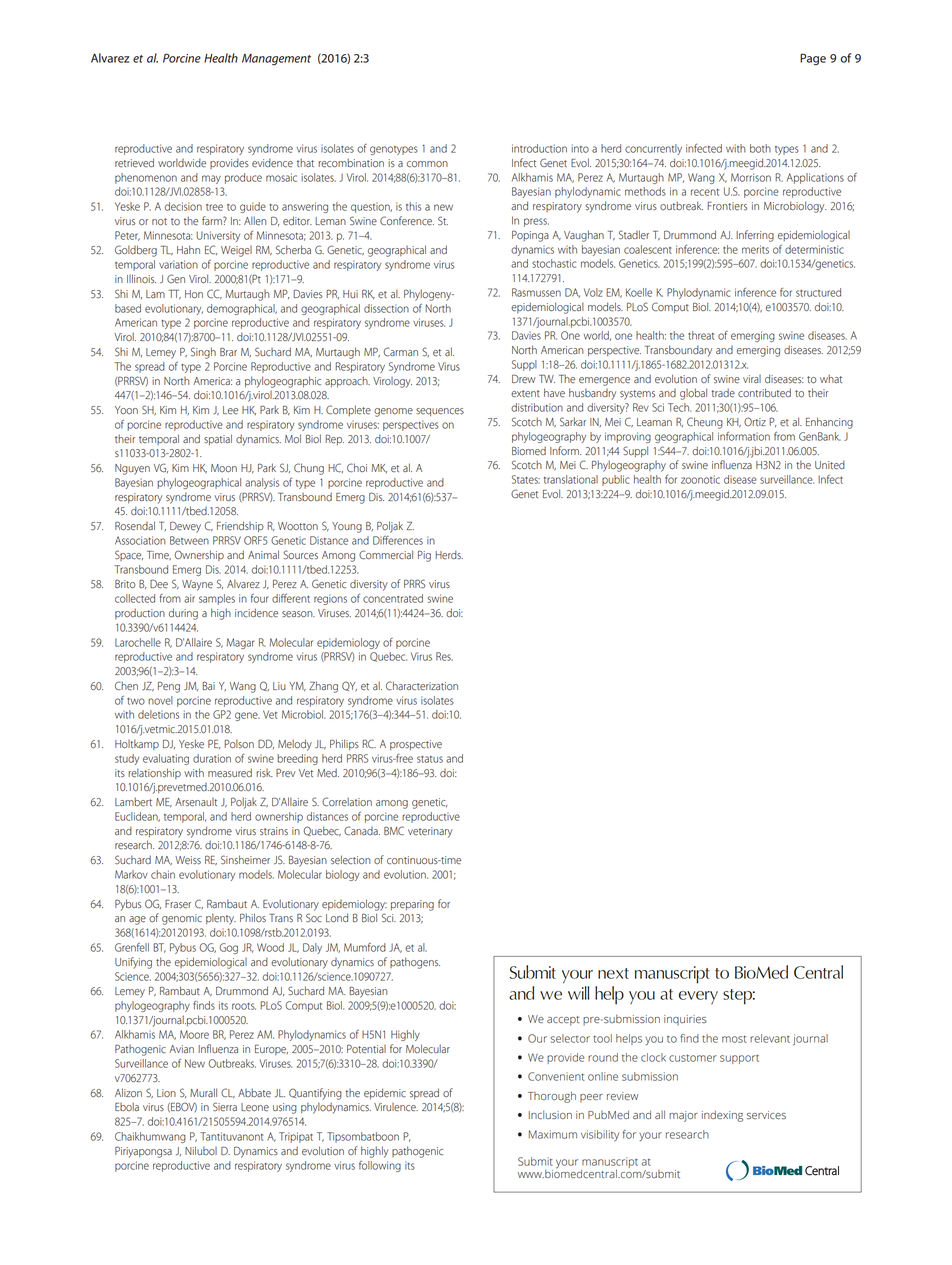 The image size is (952, 1265). Describe the element at coordinates (230, 772) in the page. I see `measured` at that location.
